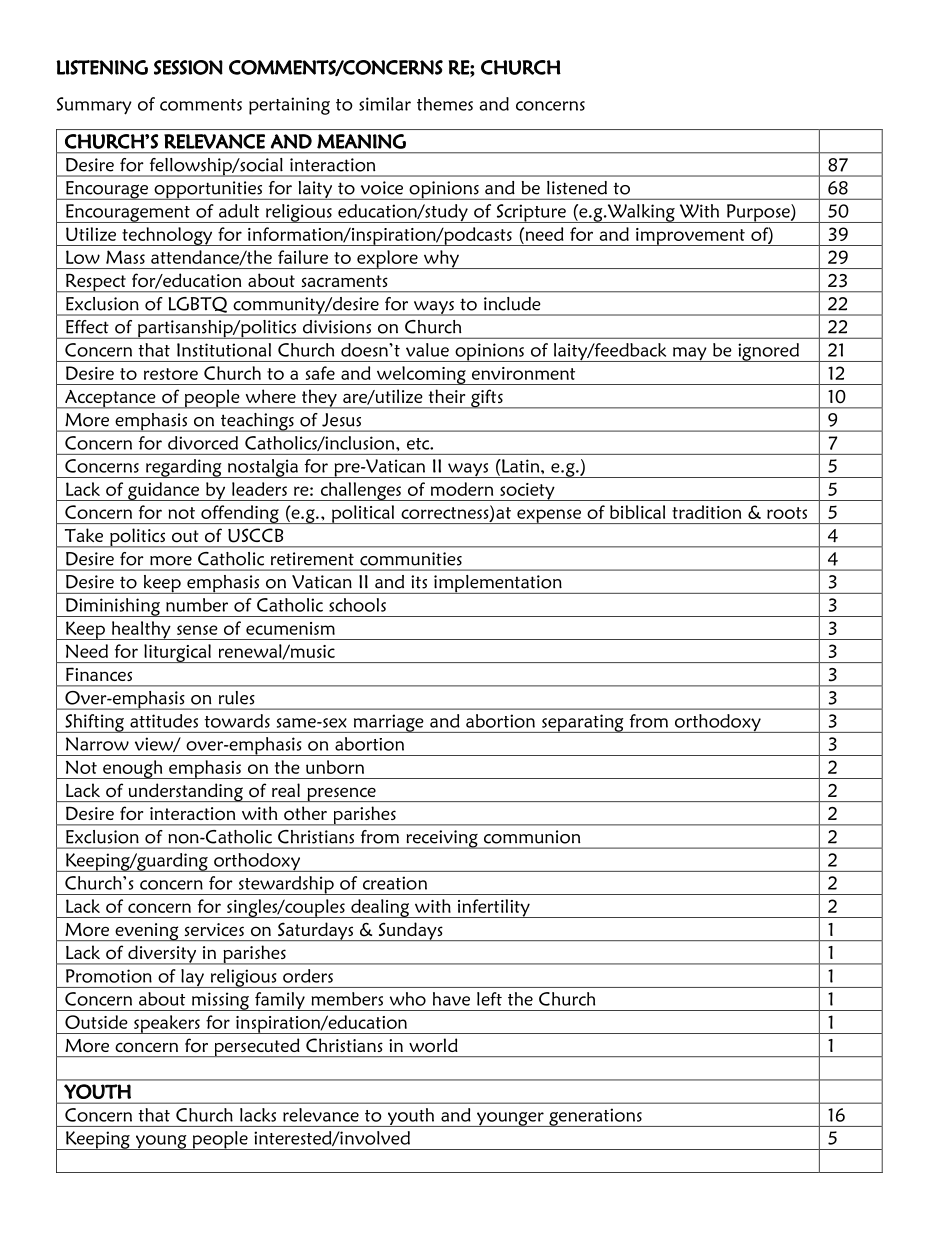 This screenshot has height=1233, width=952. Describe the element at coordinates (690, 354) in the screenshot. I see `may` at that location.
